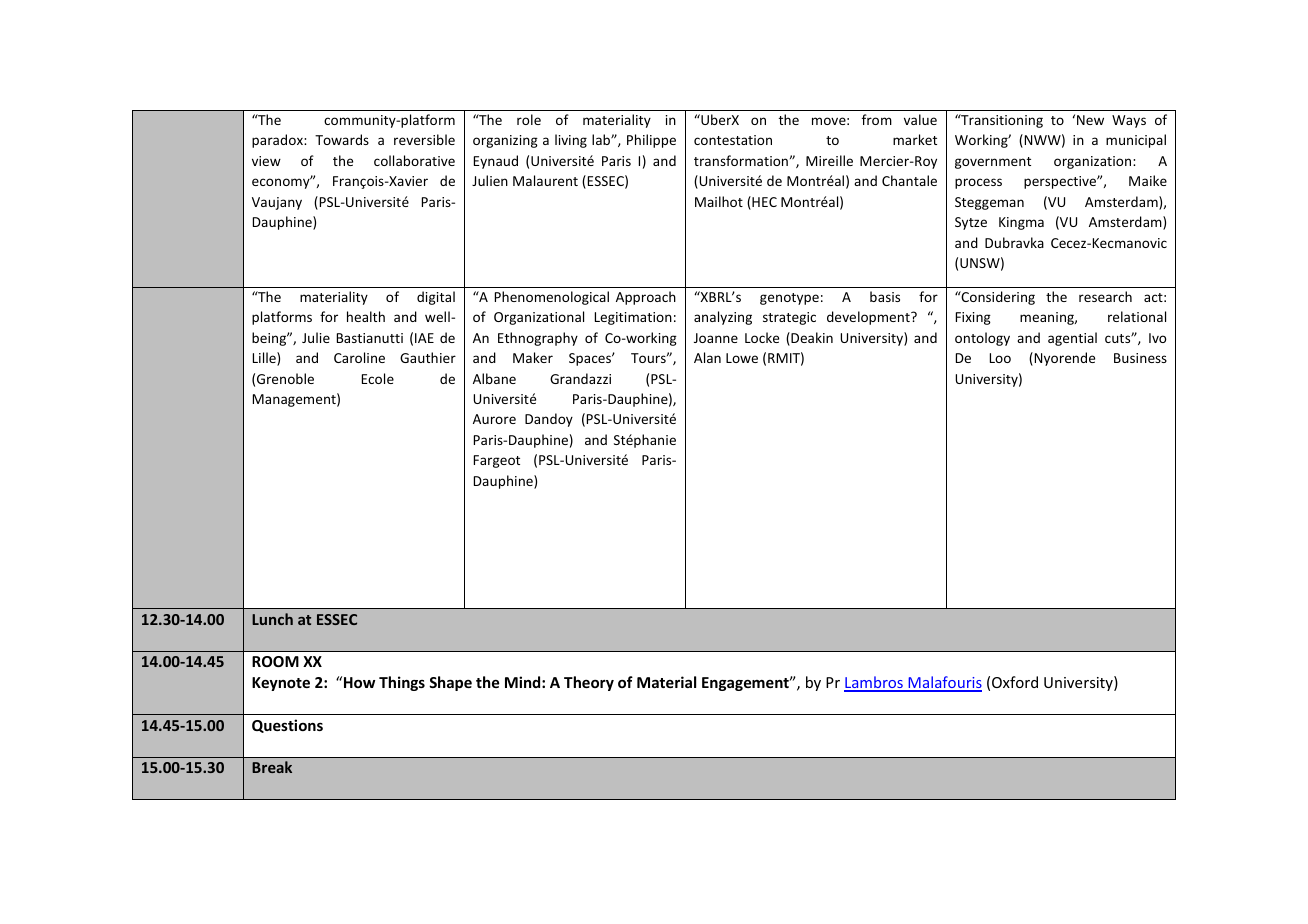 The width and height of the screenshot is (1308, 924). Describe the element at coordinates (707, 357) in the screenshot. I see `Alan` at that location.
